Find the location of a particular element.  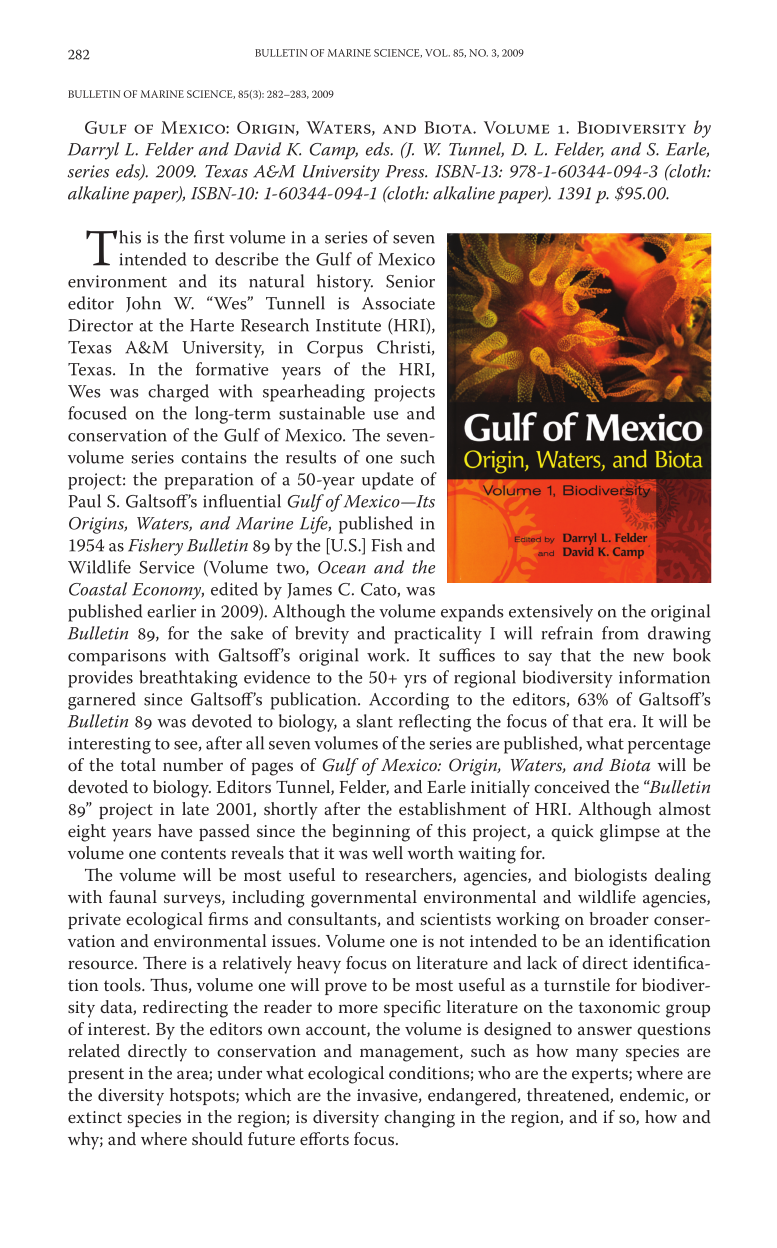

hotspots is located at coordinates (203, 1096).
